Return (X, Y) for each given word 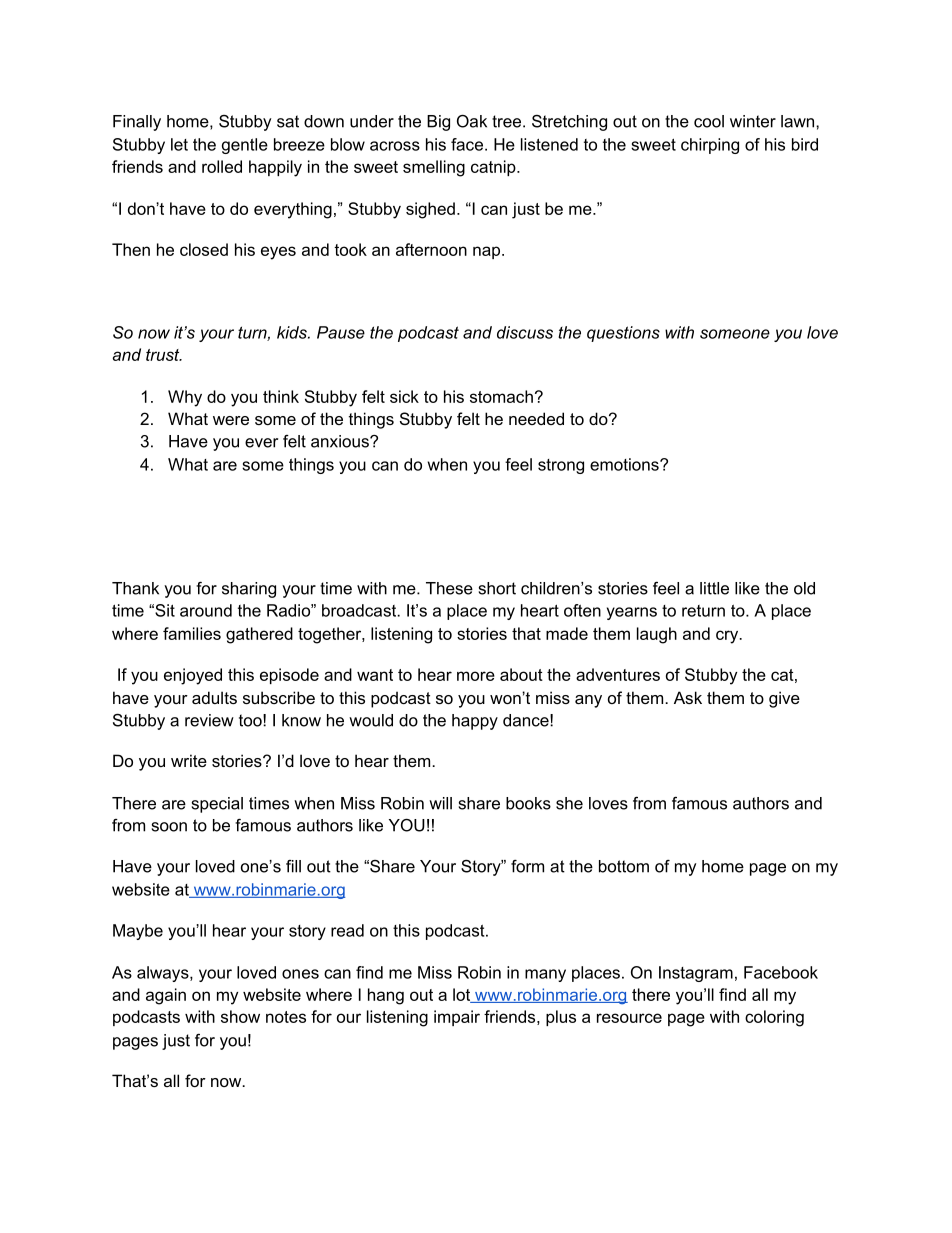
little (714, 588)
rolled (222, 166)
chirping (710, 146)
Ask (688, 697)
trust (164, 355)
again (166, 996)
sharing (249, 590)
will (440, 803)
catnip (494, 168)
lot (463, 995)
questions (623, 334)
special (217, 805)
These (449, 588)
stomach (501, 396)
